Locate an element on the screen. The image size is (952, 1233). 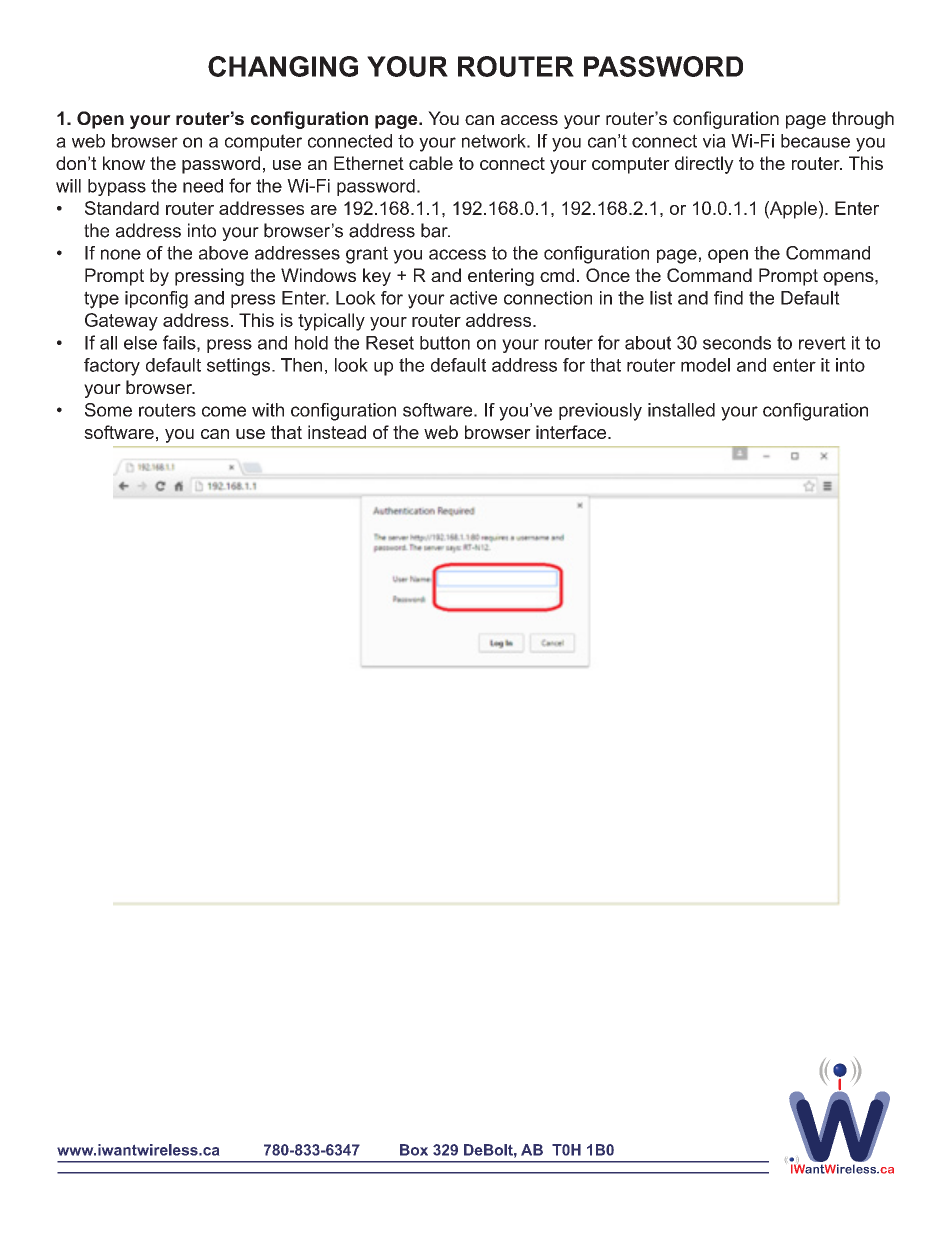
know is located at coordinates (124, 163).
